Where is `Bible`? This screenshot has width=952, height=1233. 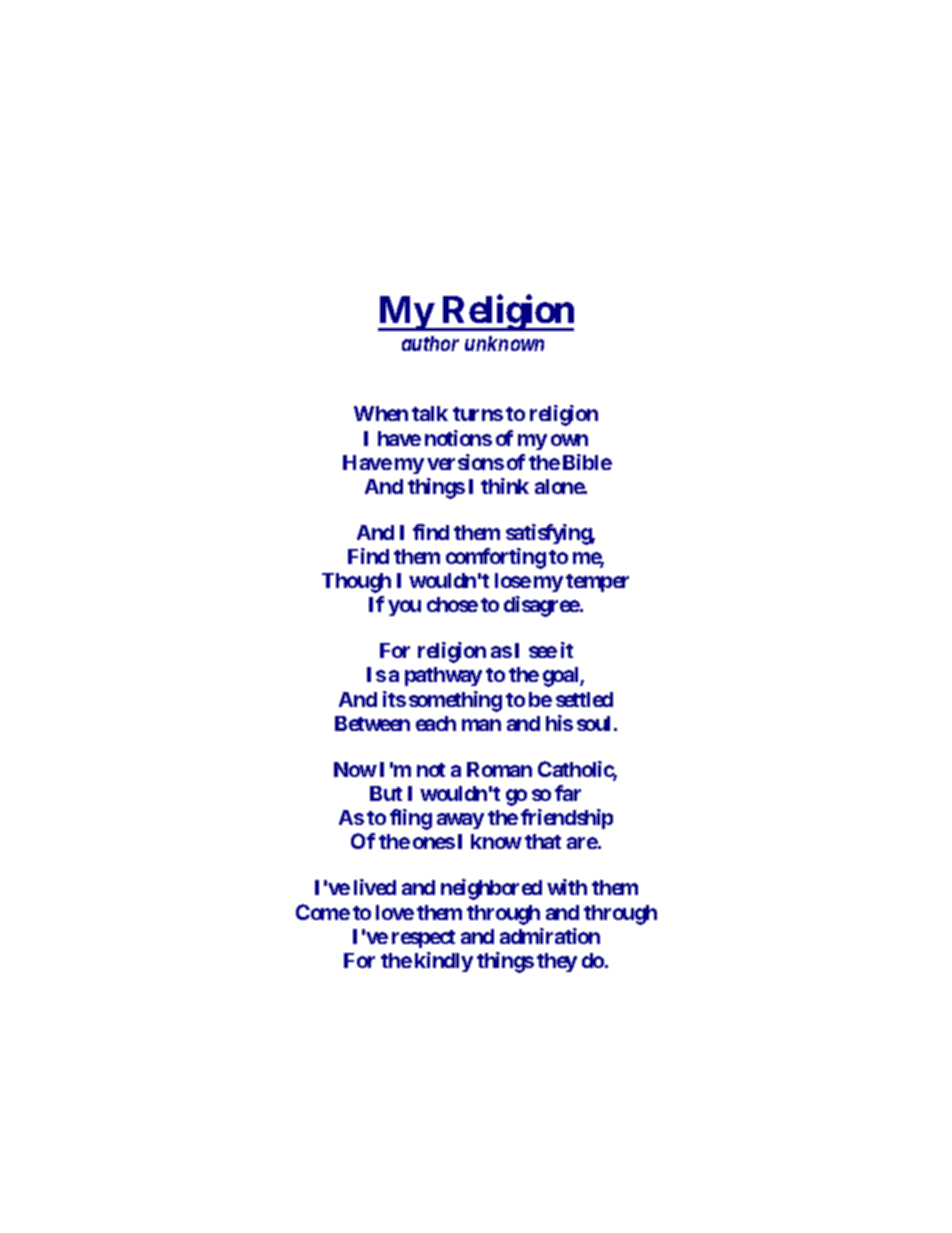
Bible is located at coordinates (587, 462).
